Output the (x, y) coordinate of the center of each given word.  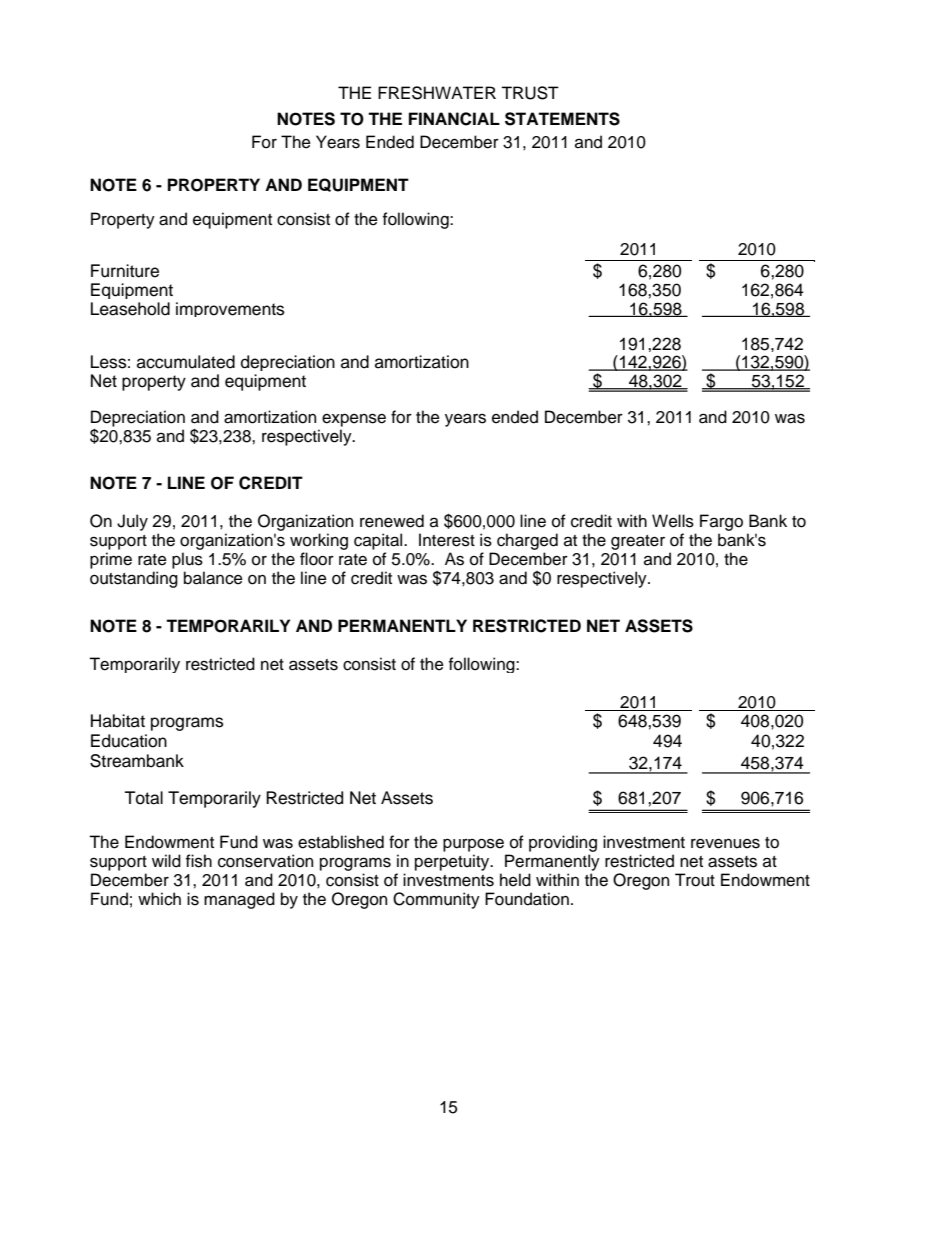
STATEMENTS (562, 119)
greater (638, 542)
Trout (695, 880)
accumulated (186, 362)
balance (213, 578)
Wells (673, 521)
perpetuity (453, 862)
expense (354, 420)
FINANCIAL (454, 119)
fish (199, 861)
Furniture (125, 271)
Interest (447, 540)
